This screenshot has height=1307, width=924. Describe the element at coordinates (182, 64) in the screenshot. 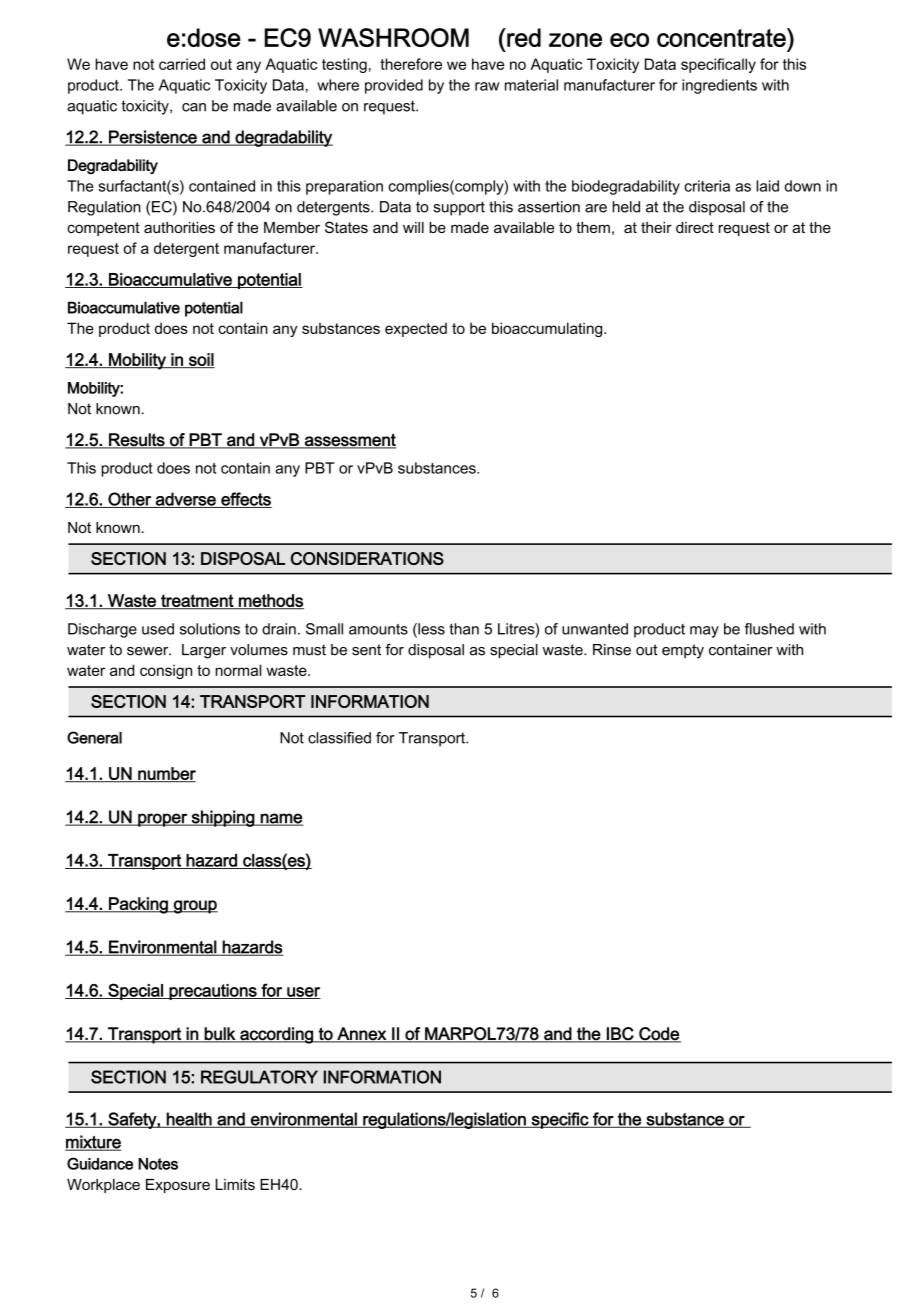

I see `carried` at that location.
